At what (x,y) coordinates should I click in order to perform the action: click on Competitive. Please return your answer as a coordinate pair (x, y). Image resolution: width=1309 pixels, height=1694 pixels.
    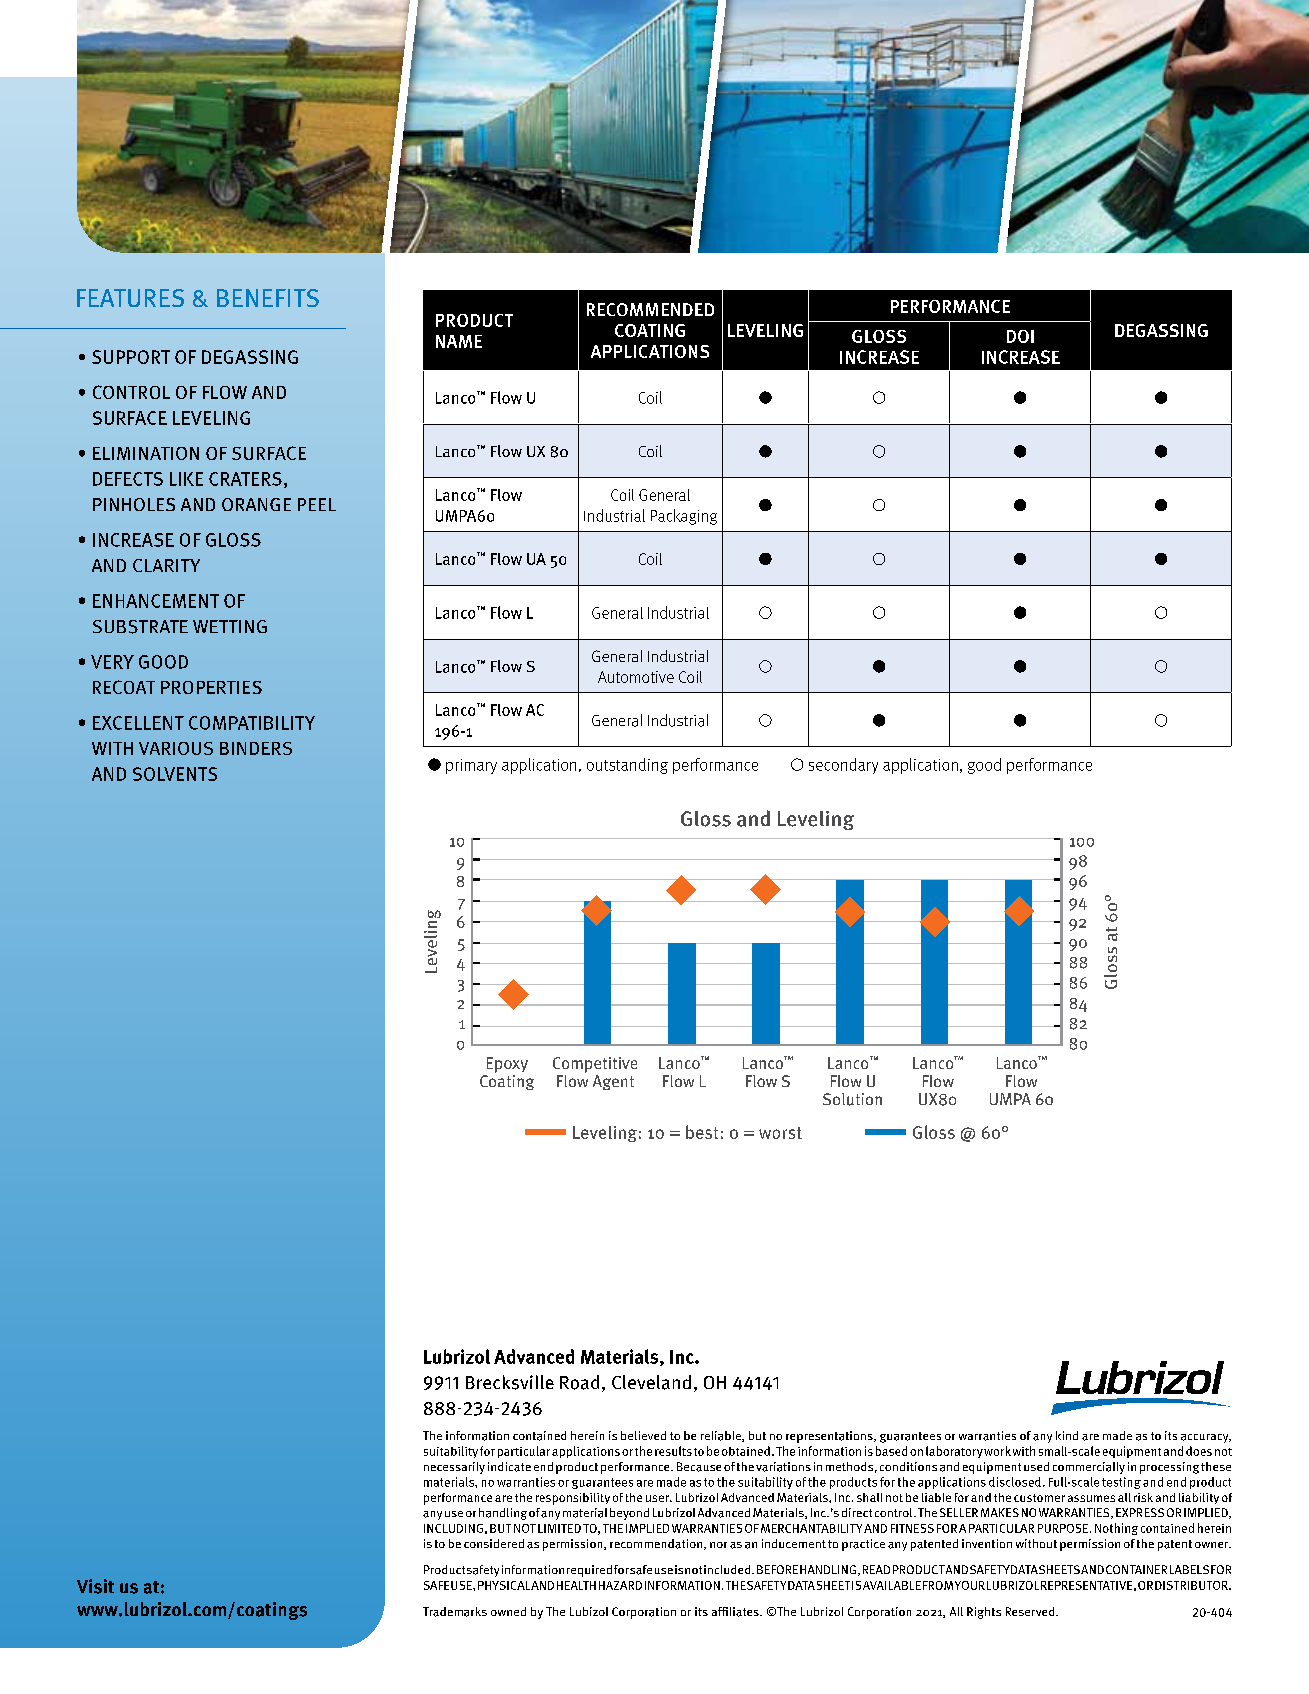
    Looking at the image, I should click on (595, 1065).
